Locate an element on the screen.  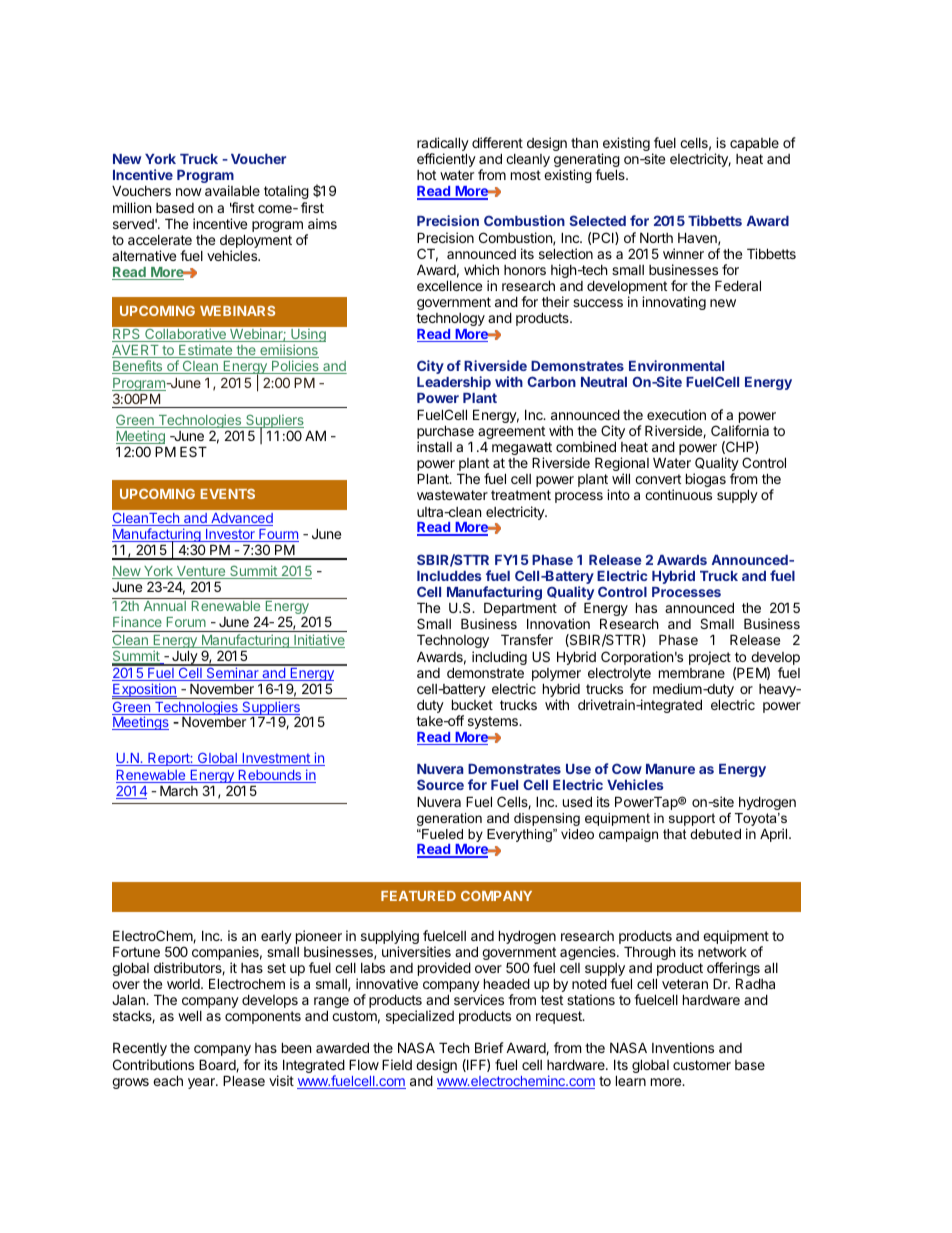
capable is located at coordinates (754, 144).
